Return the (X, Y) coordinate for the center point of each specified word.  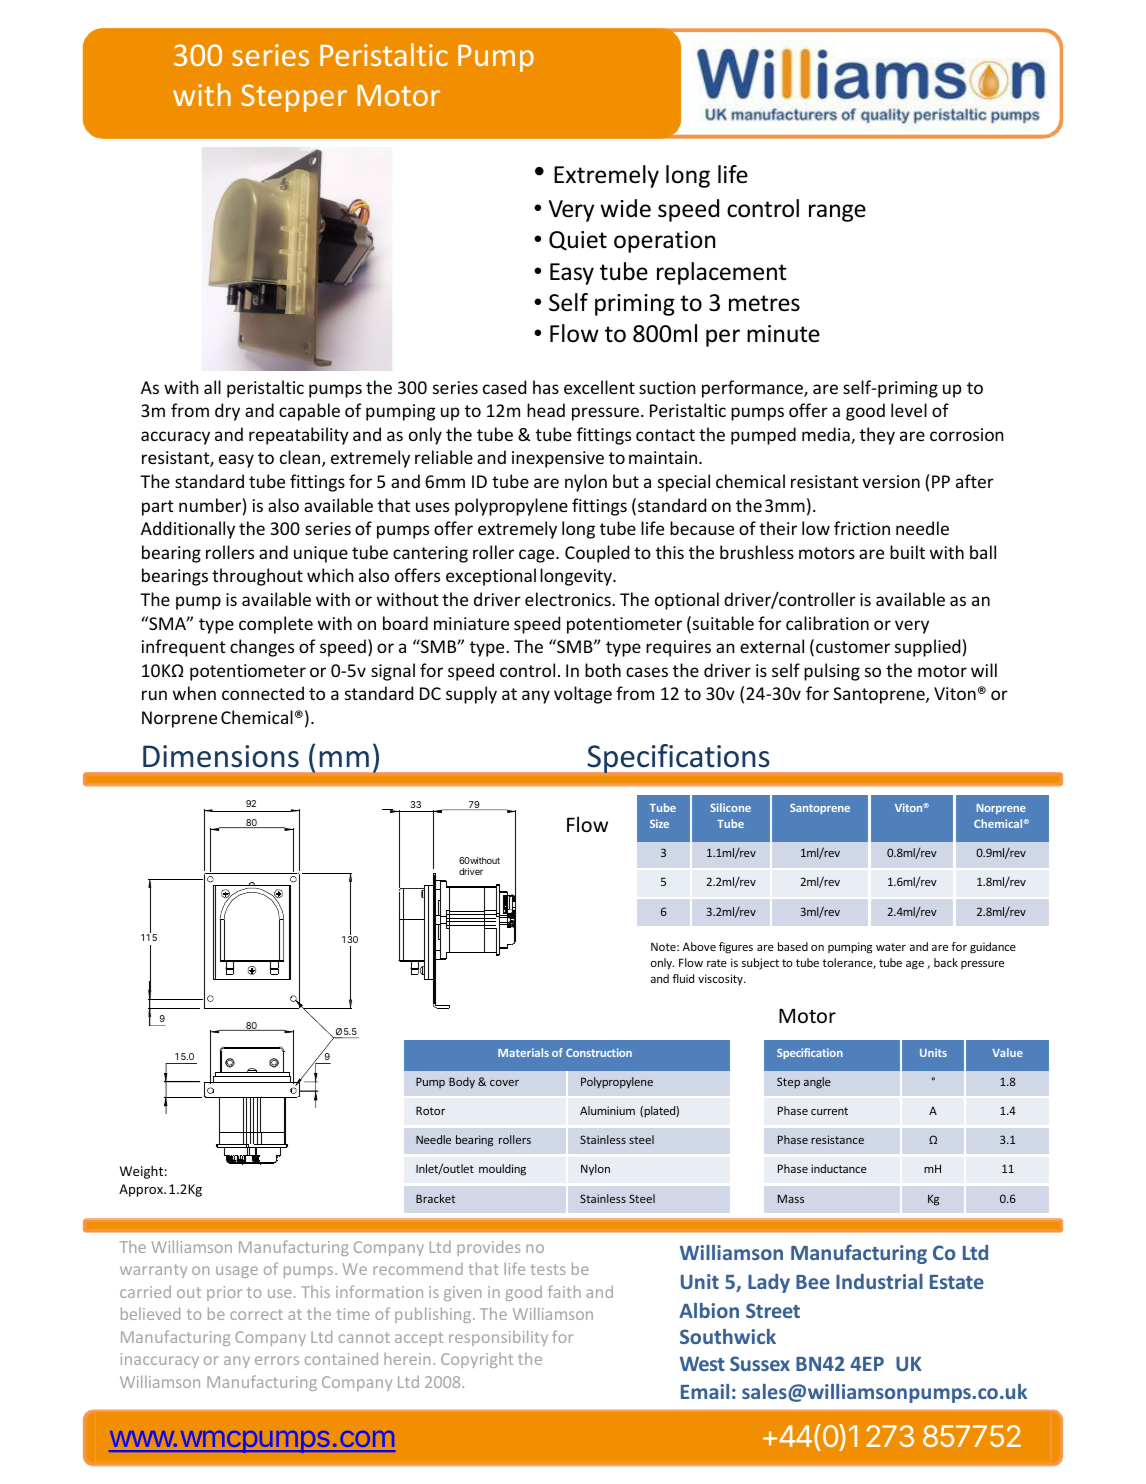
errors (277, 1360)
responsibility (498, 1338)
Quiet (578, 241)
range (837, 213)
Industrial (879, 1281)
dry (227, 412)
